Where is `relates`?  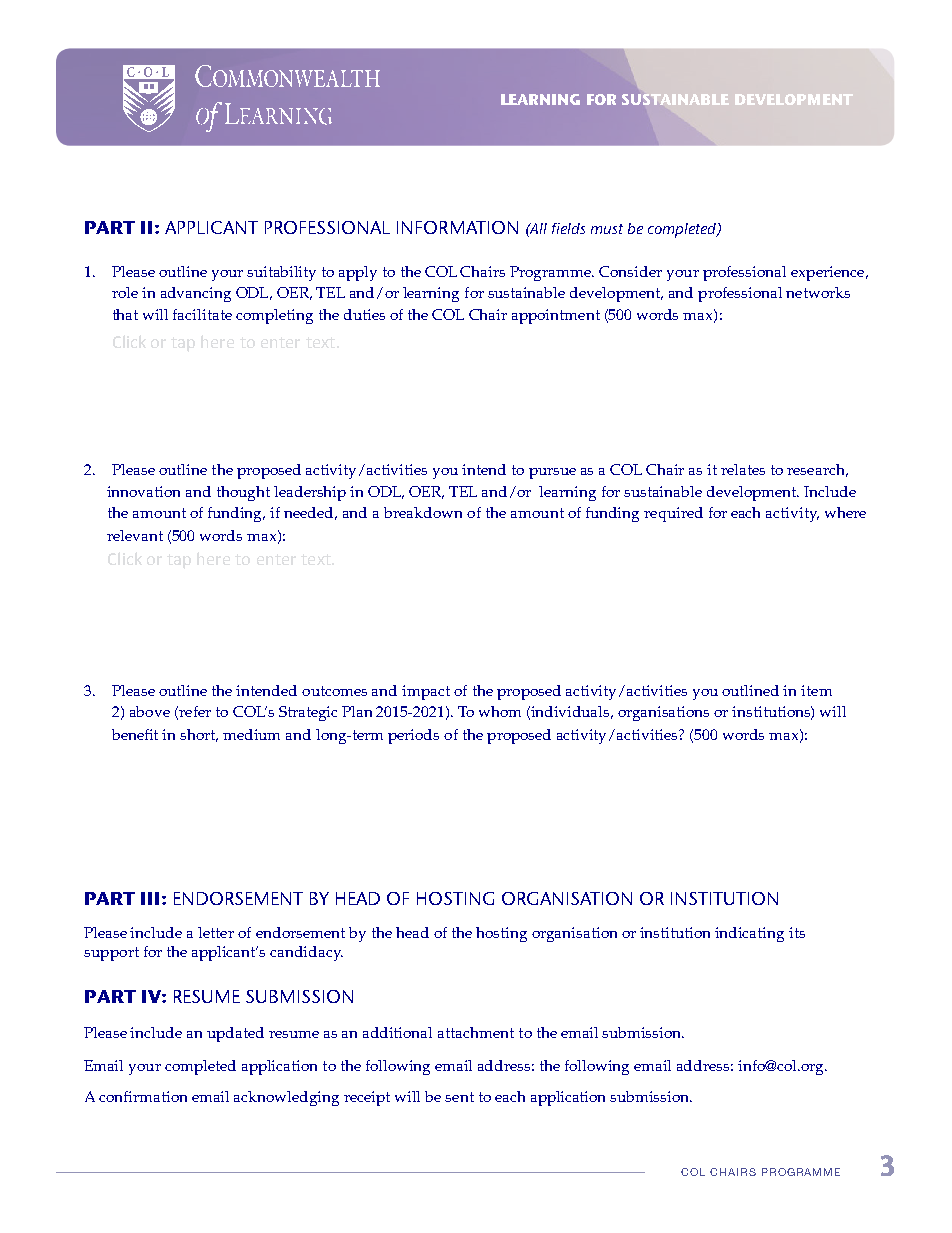
relates is located at coordinates (743, 469).
